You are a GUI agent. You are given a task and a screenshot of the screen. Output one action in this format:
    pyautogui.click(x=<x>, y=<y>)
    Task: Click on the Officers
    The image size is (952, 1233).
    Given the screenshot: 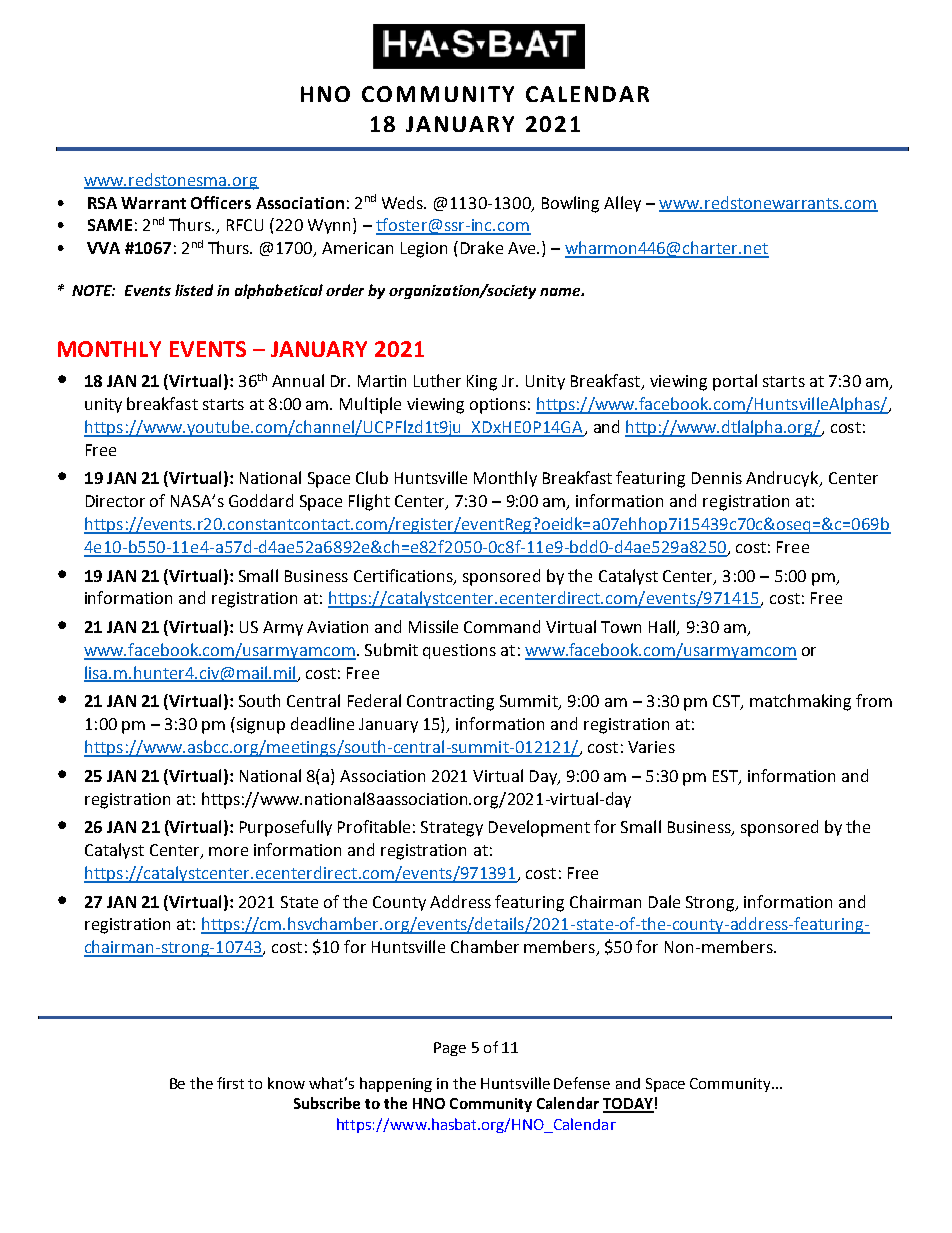 What is the action you would take?
    pyautogui.click(x=221, y=202)
